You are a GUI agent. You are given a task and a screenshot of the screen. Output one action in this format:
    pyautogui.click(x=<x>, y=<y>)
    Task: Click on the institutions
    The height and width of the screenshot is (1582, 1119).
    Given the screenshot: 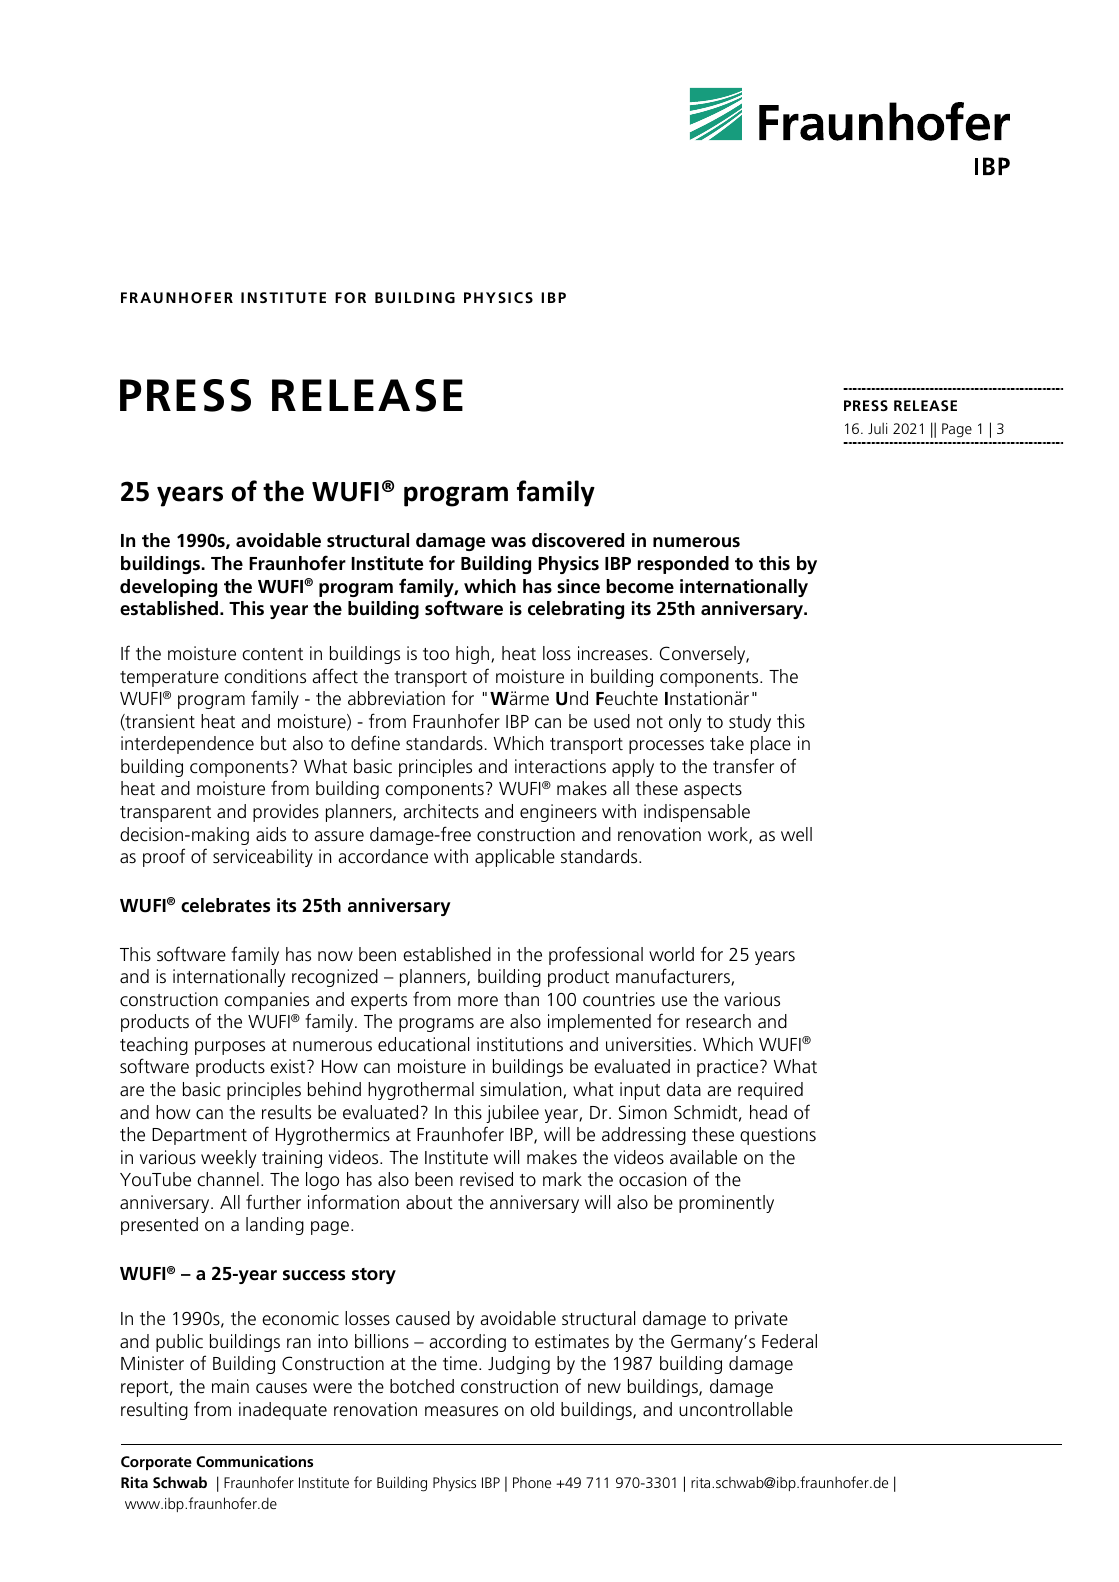 What is the action you would take?
    pyautogui.click(x=520, y=1044)
